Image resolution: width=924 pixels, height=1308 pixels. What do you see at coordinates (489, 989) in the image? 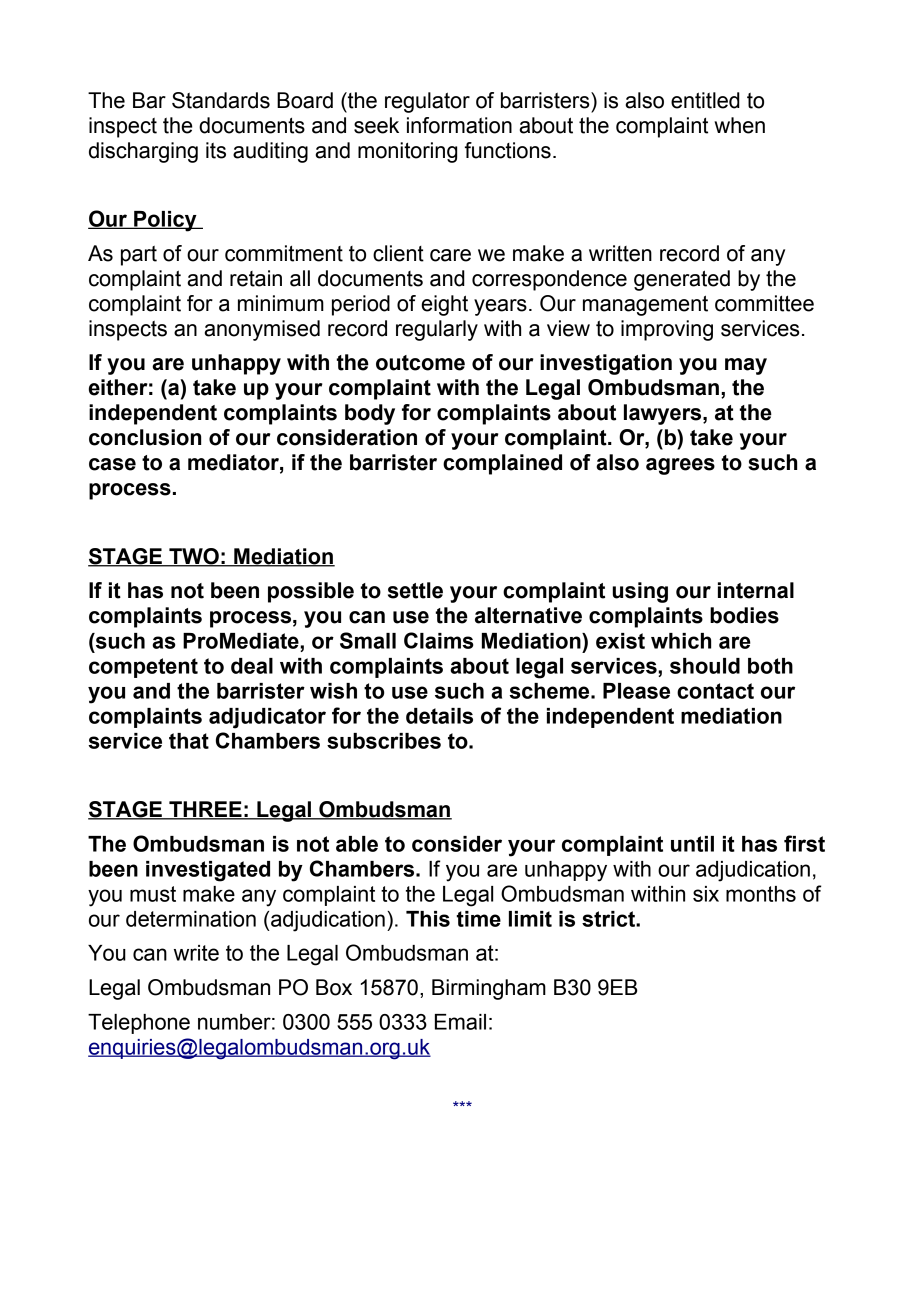
I see `Birmingham` at bounding box center [489, 989].
